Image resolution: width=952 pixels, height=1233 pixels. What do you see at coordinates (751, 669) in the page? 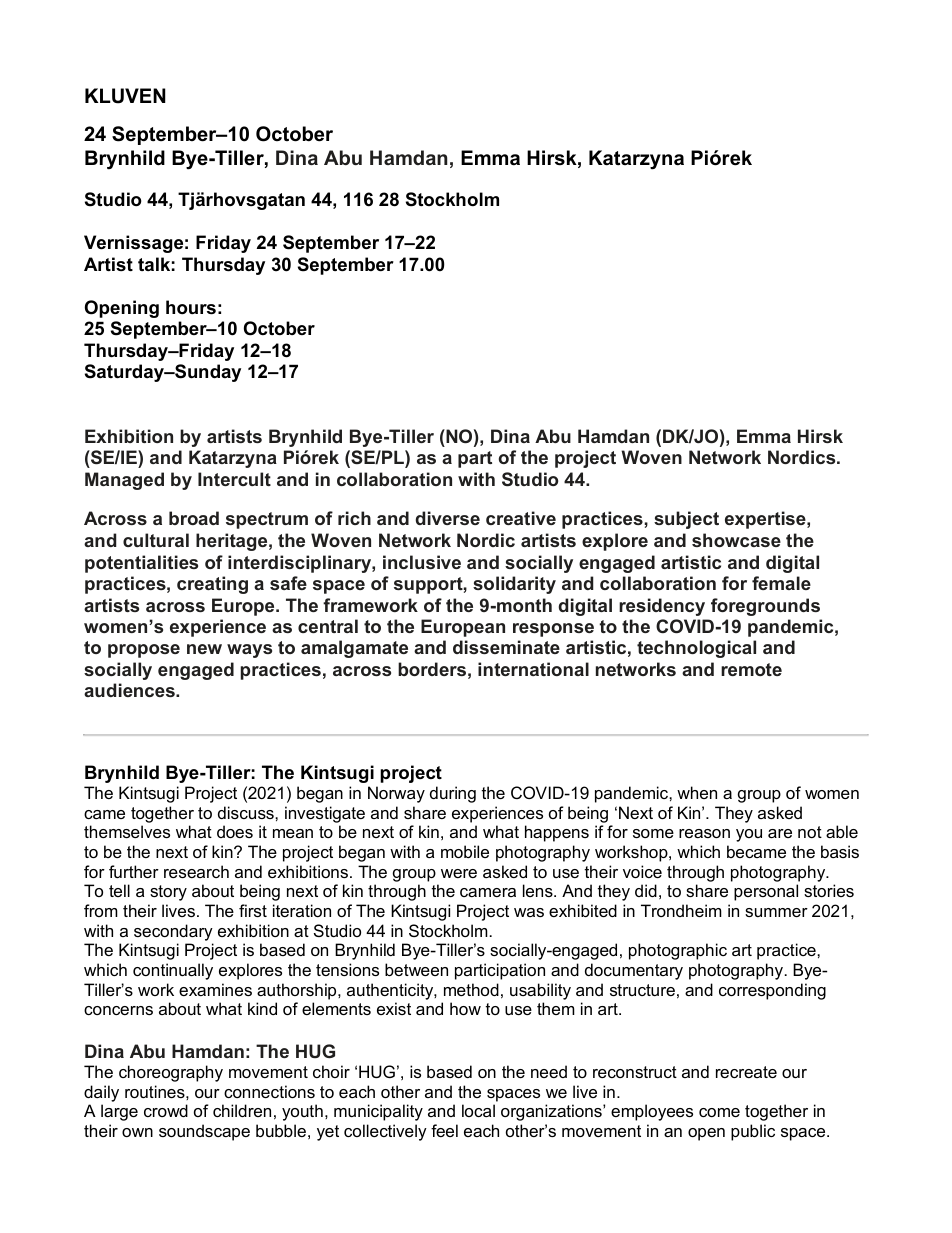
I see `remote` at bounding box center [751, 669].
